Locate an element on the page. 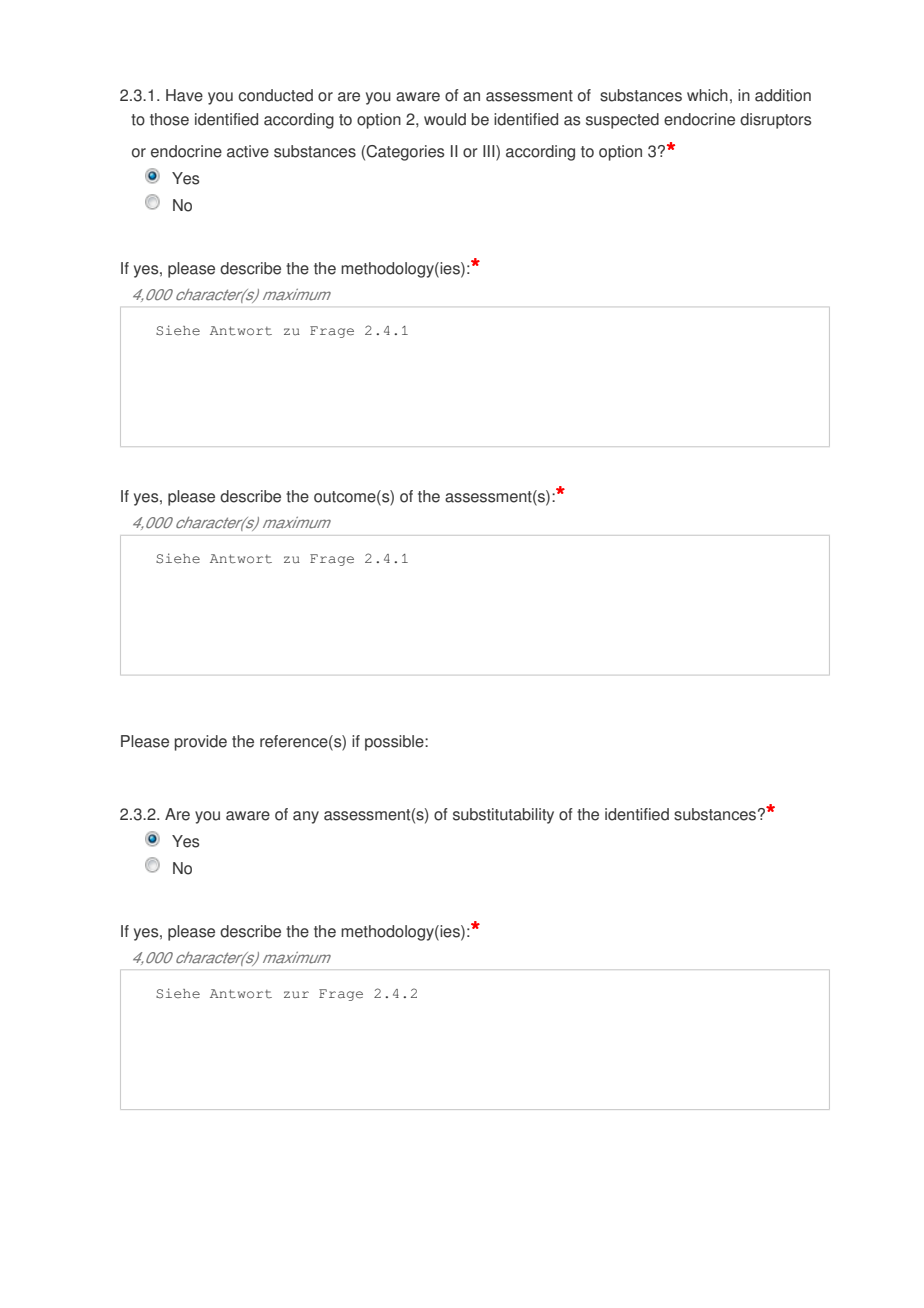  addition is located at coordinates (783, 95).
